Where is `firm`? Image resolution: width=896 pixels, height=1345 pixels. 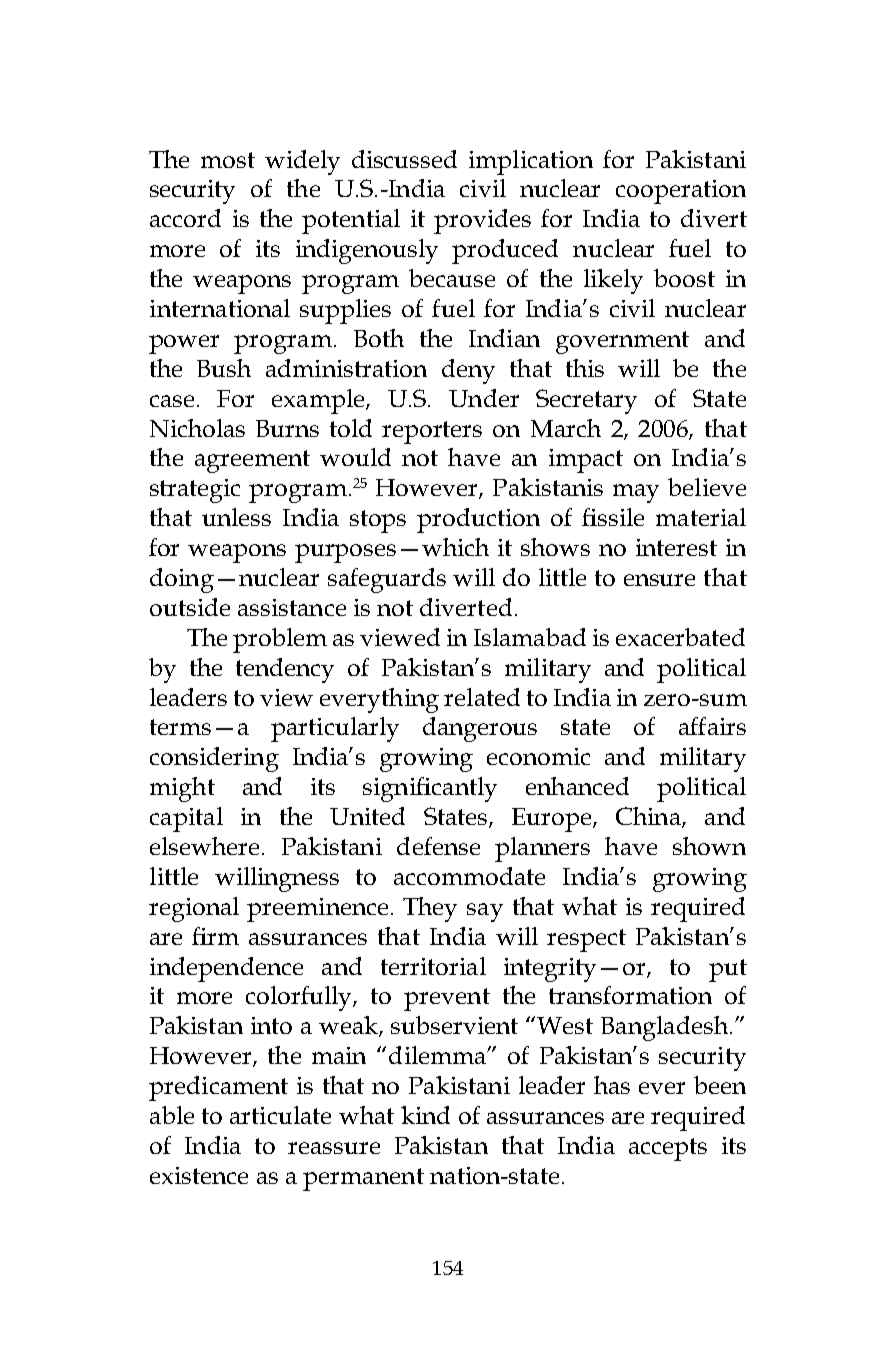
firm is located at coordinates (215, 936).
